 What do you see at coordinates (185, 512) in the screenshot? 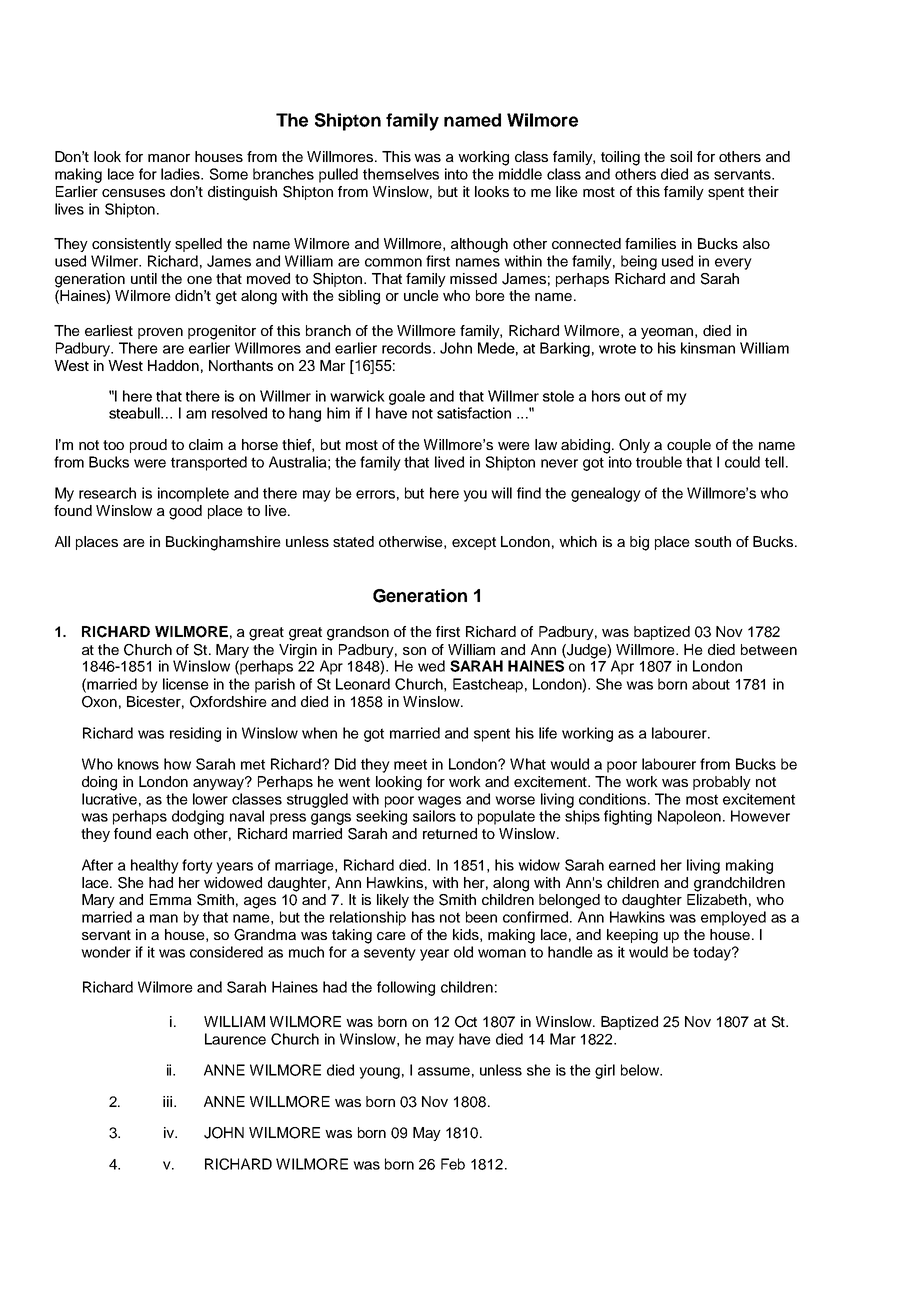
I see `good` at bounding box center [185, 512].
